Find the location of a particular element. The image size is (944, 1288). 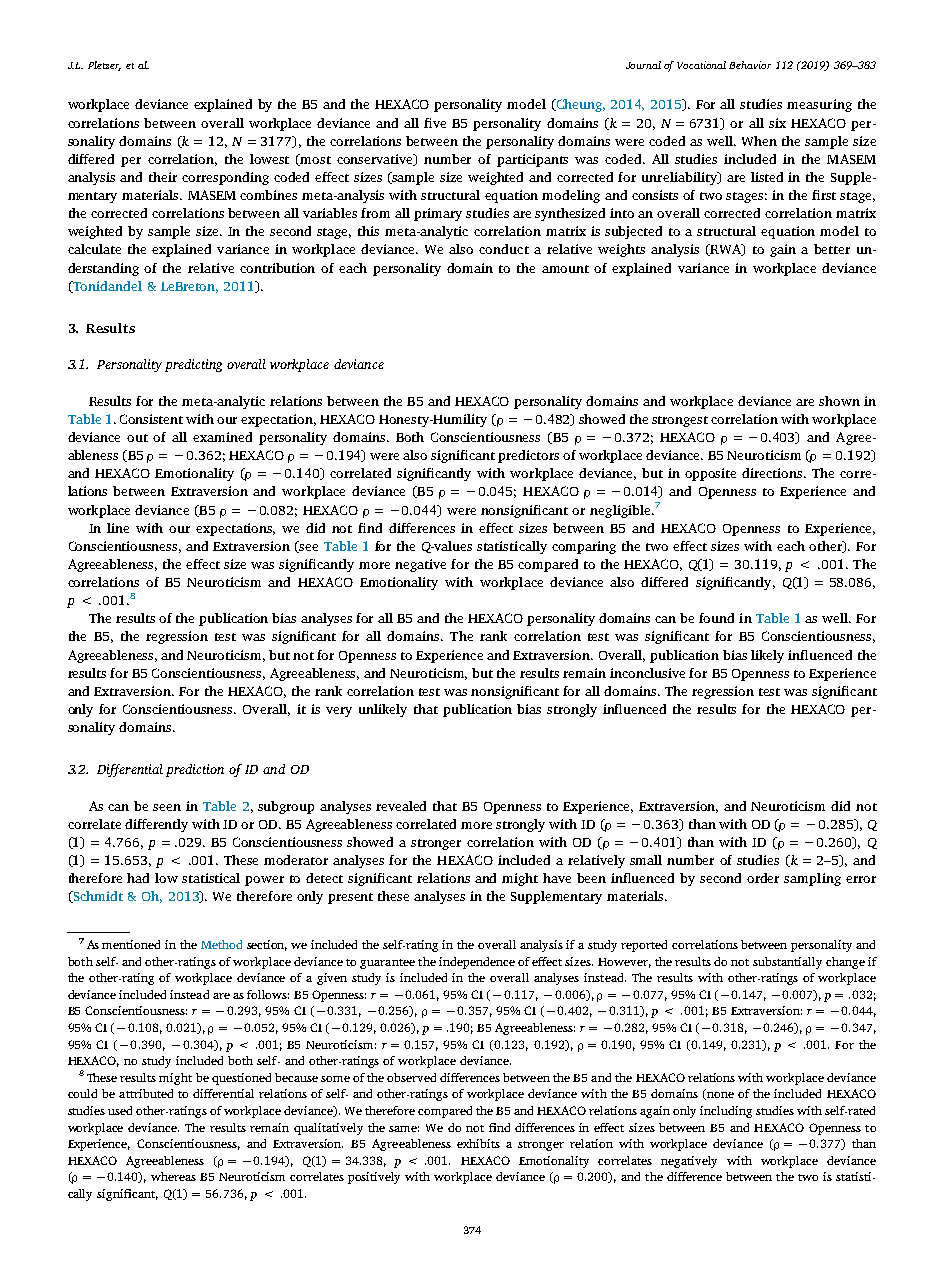

mentioned is located at coordinates (131, 944).
